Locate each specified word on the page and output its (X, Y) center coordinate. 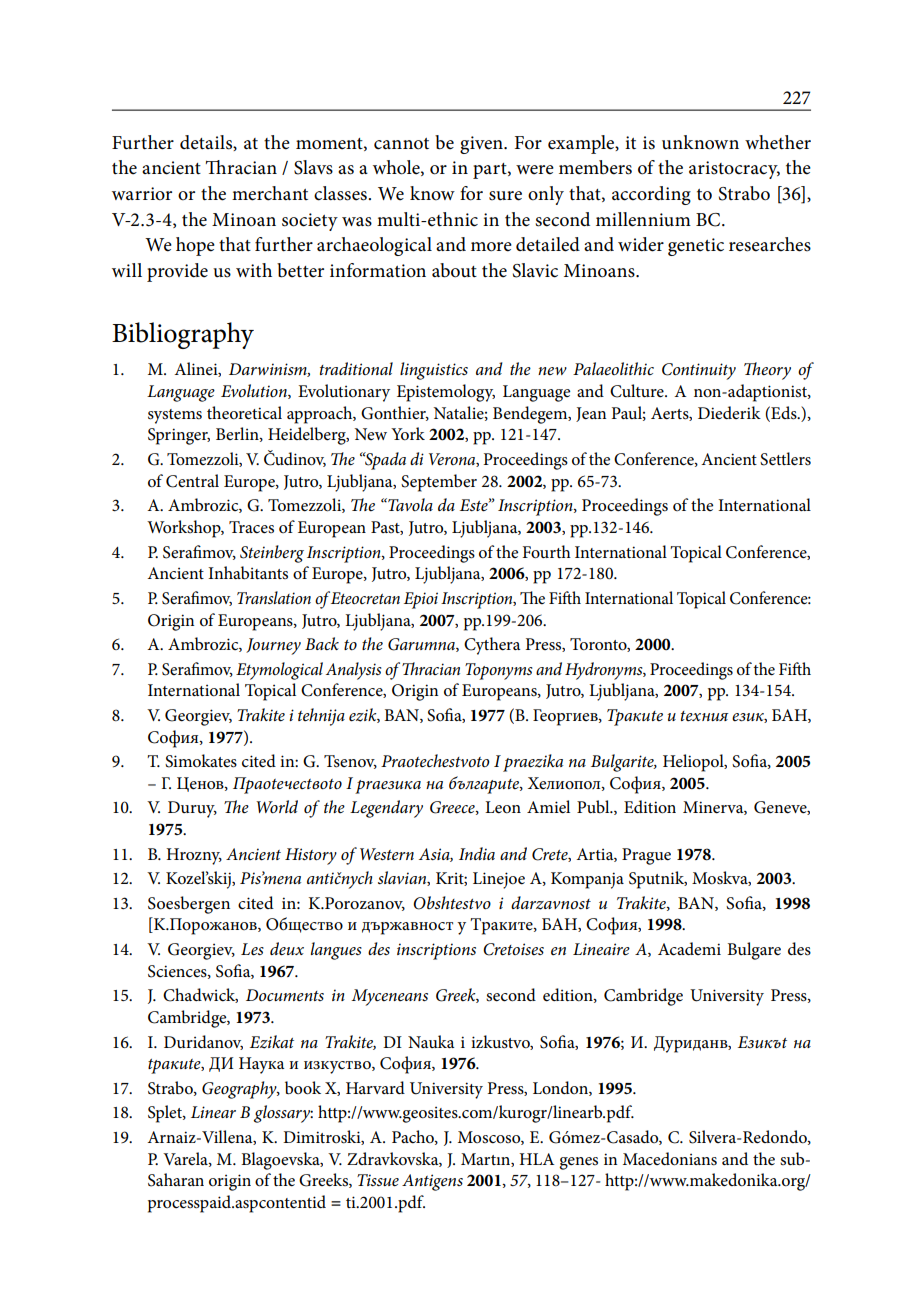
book (303, 1088)
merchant (270, 193)
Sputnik (658, 880)
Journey (273, 646)
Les (252, 949)
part (491, 171)
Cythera (492, 646)
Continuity (699, 371)
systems (175, 416)
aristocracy (734, 170)
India (477, 853)
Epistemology (446, 393)
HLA (537, 1159)
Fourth (547, 552)
